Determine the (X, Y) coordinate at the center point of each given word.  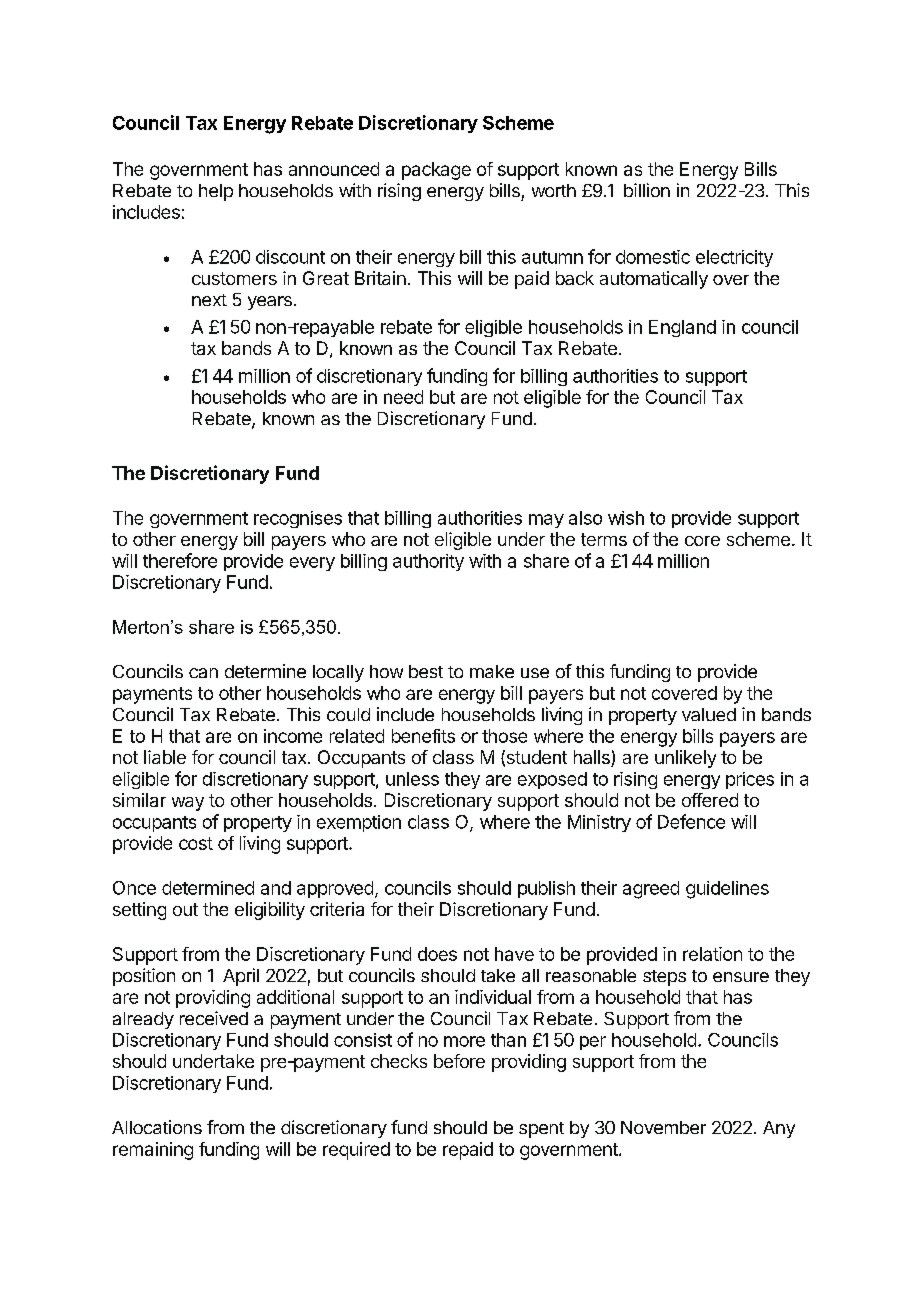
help (216, 192)
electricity (734, 258)
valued (709, 714)
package (436, 171)
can (203, 673)
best (426, 671)
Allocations (157, 1127)
